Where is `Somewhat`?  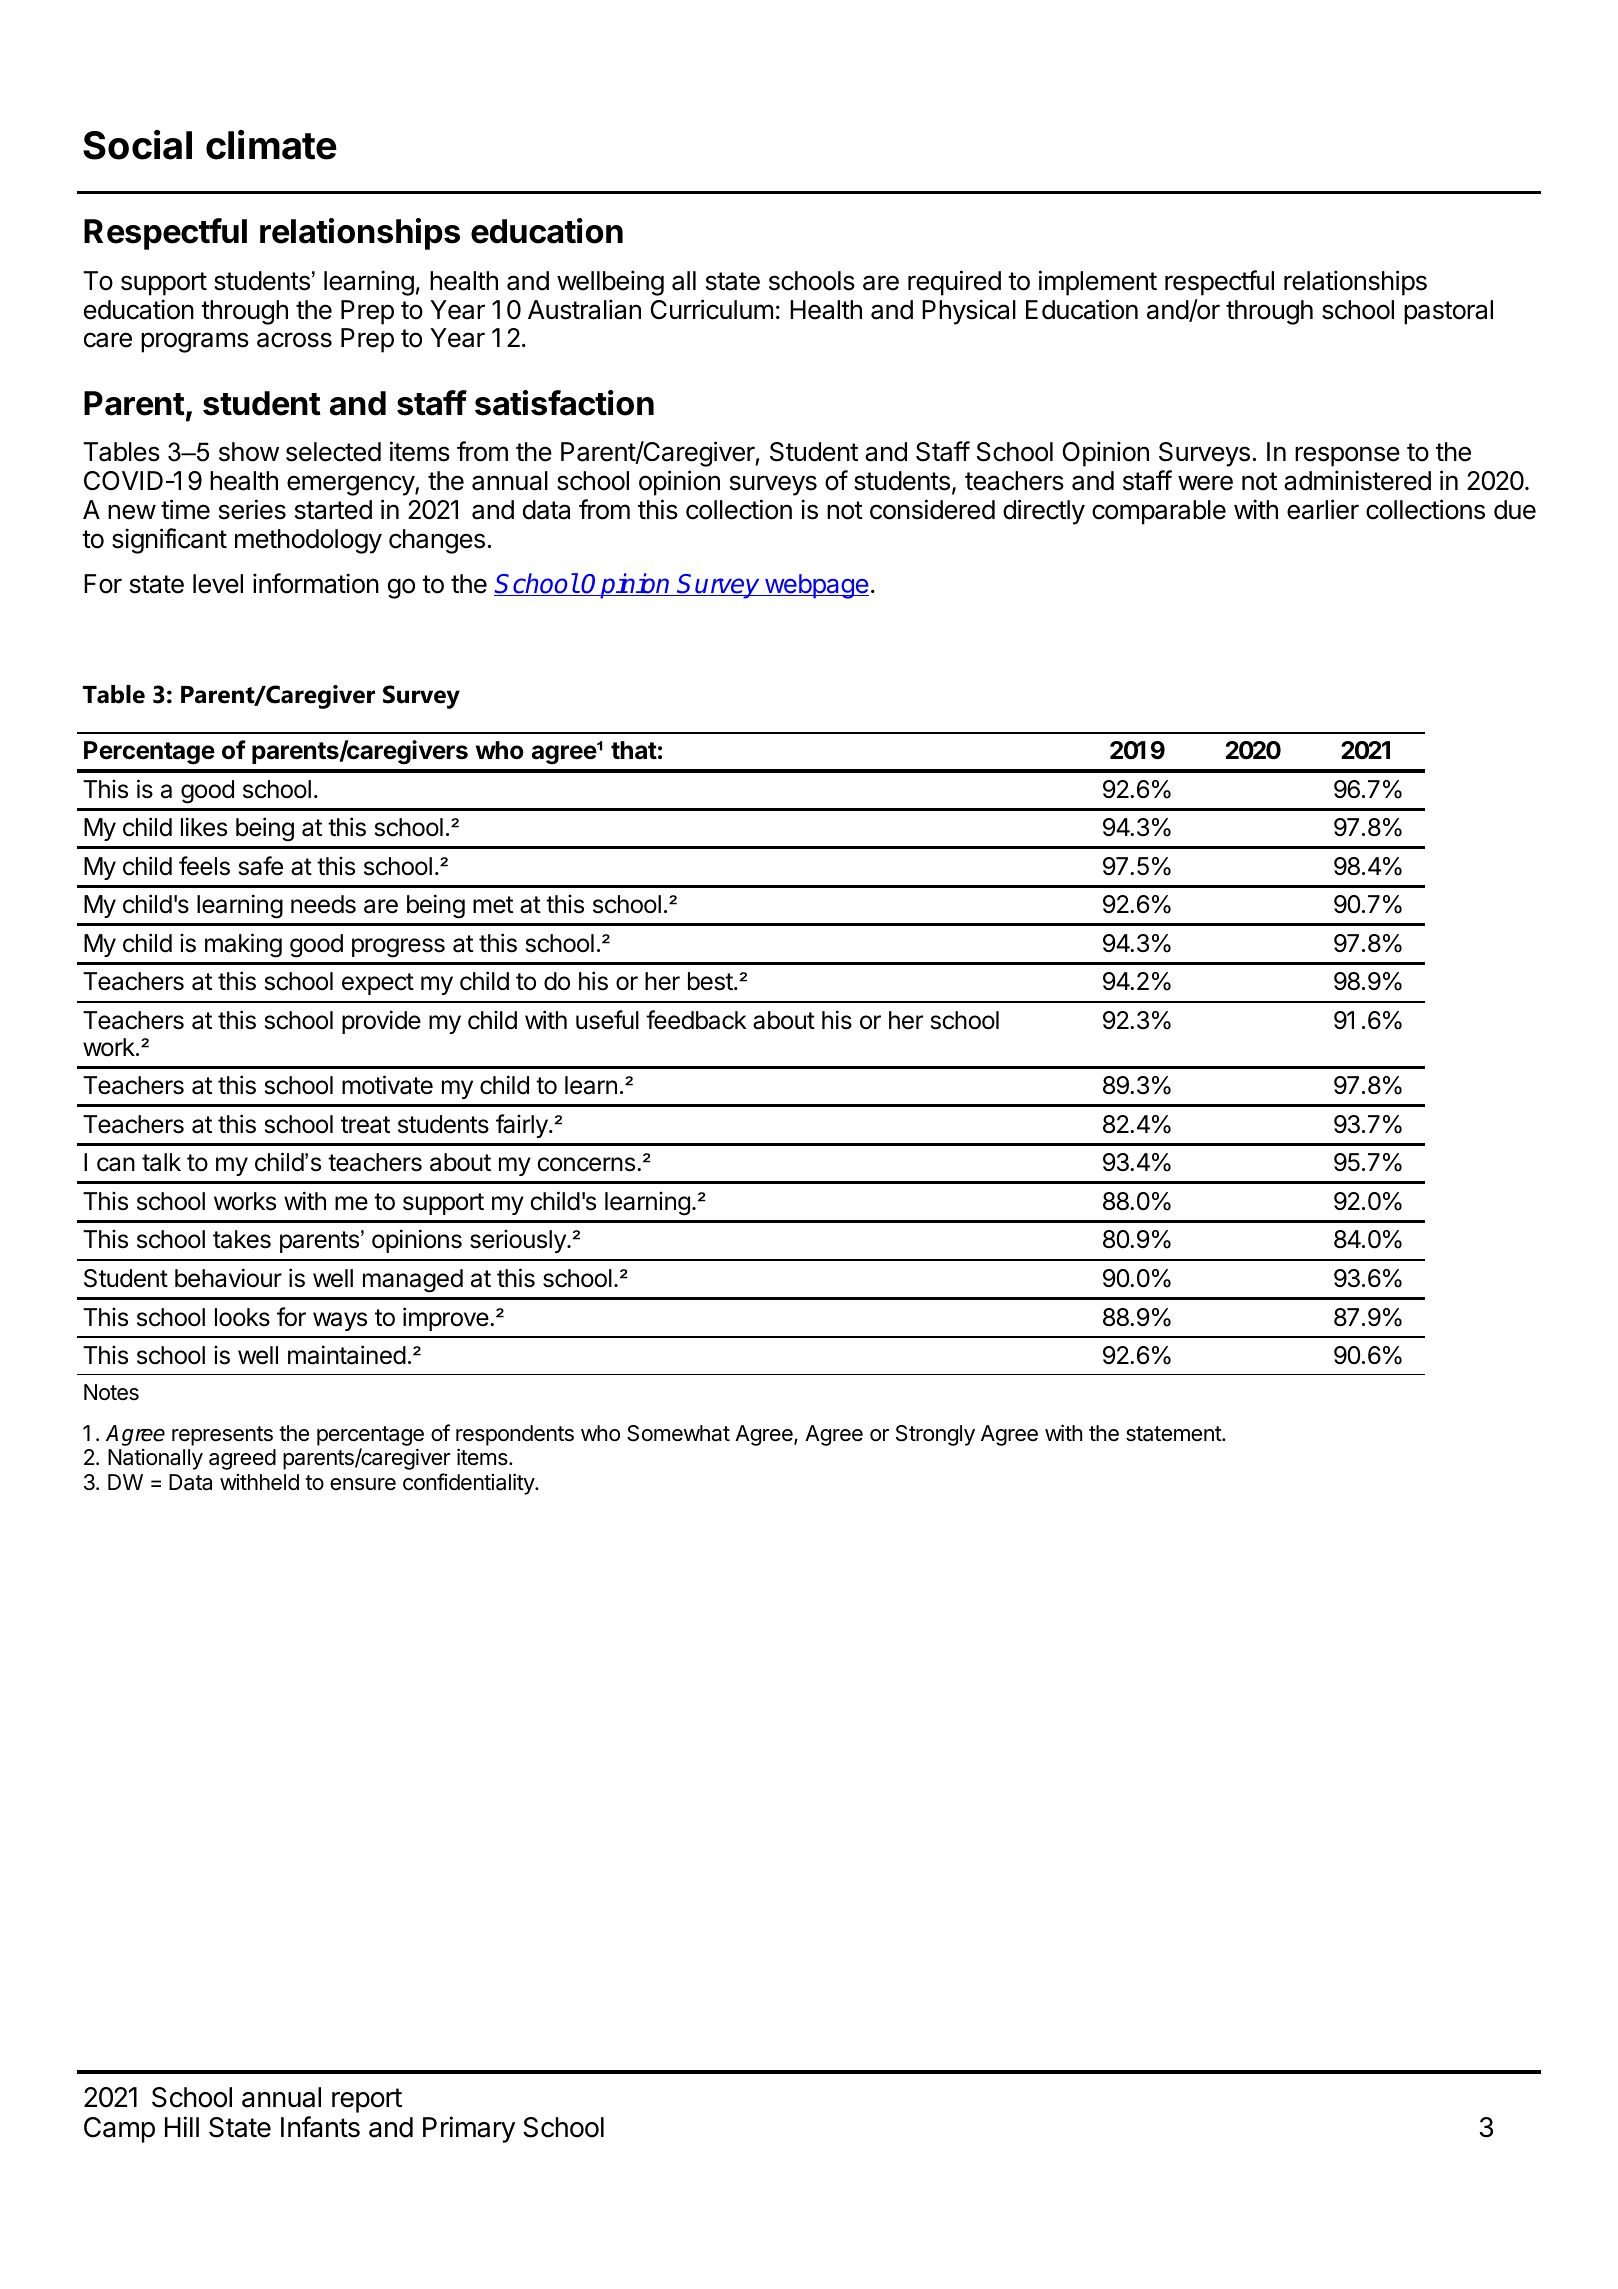
Somewhat is located at coordinates (678, 1433).
